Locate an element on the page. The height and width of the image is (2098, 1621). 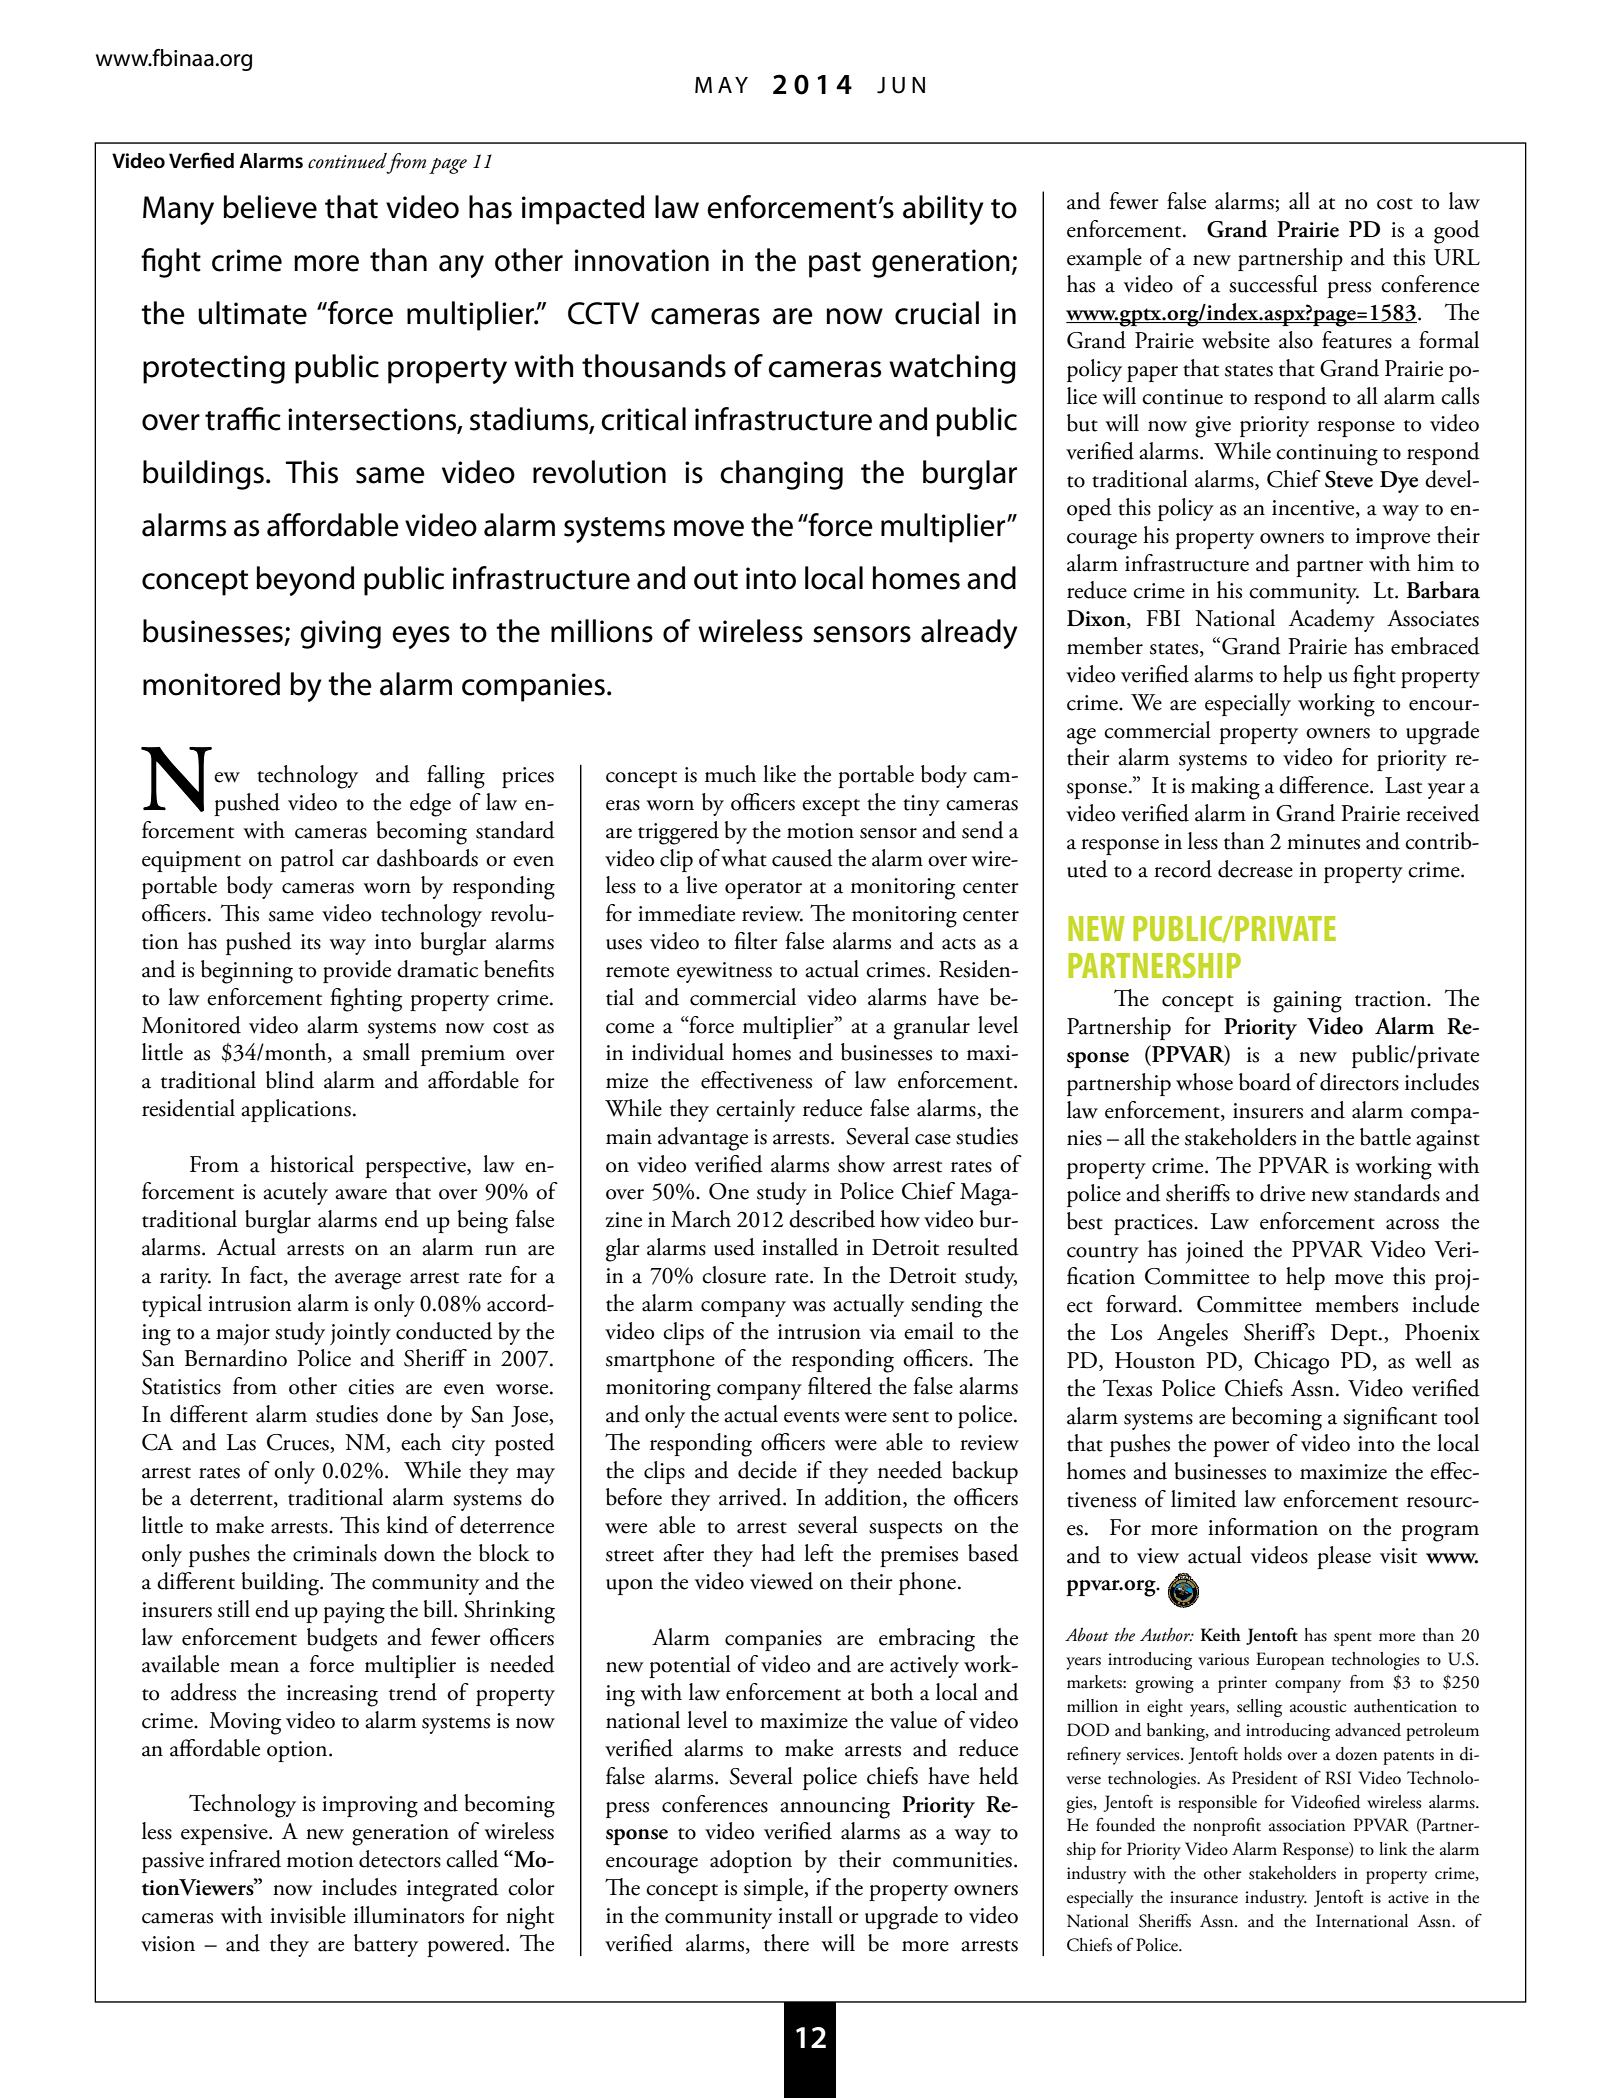
insurance is located at coordinates (1204, 1897).
